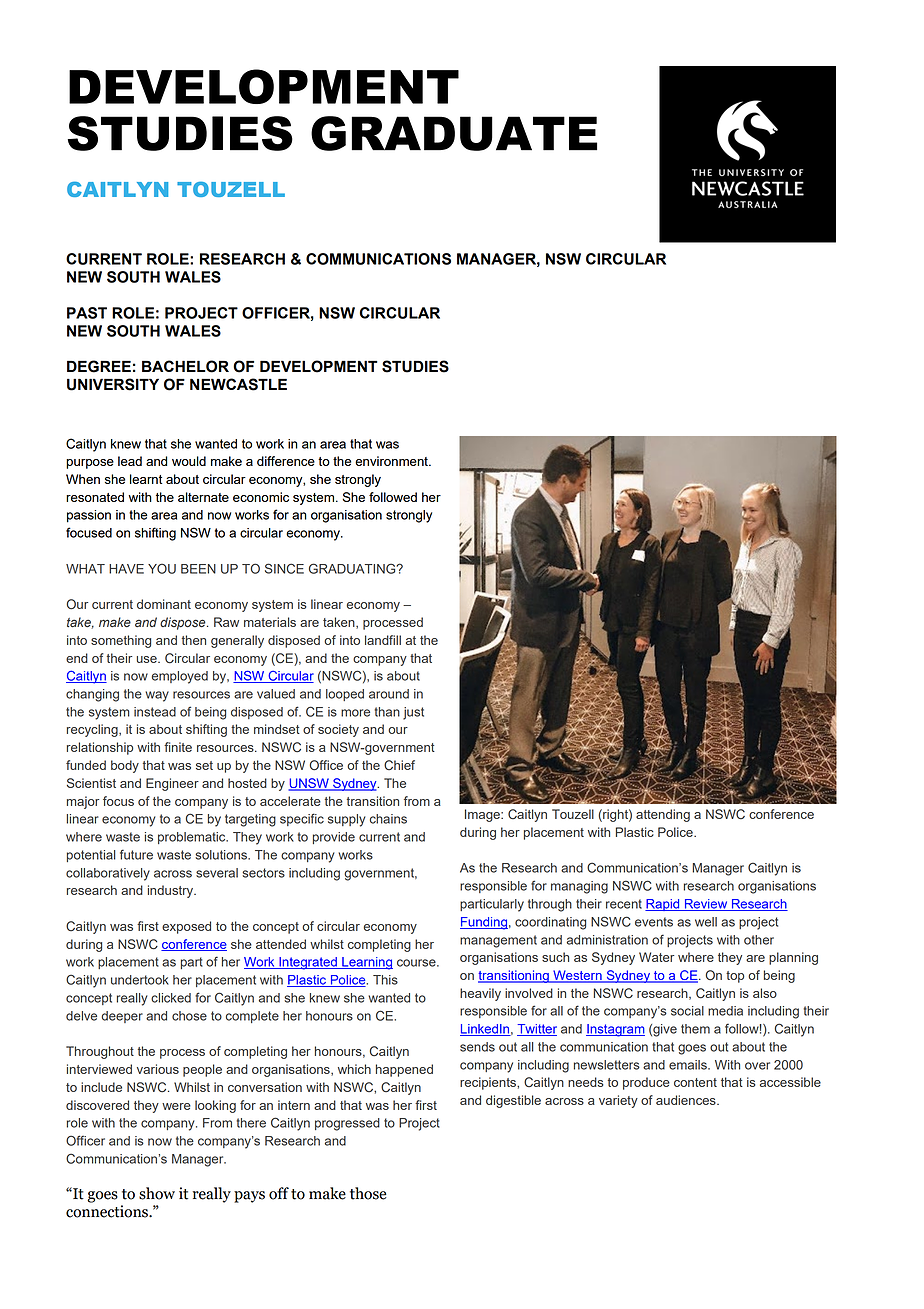 The height and width of the screenshot is (1309, 924). What do you see at coordinates (186, 927) in the screenshot?
I see `exposed` at bounding box center [186, 927].
